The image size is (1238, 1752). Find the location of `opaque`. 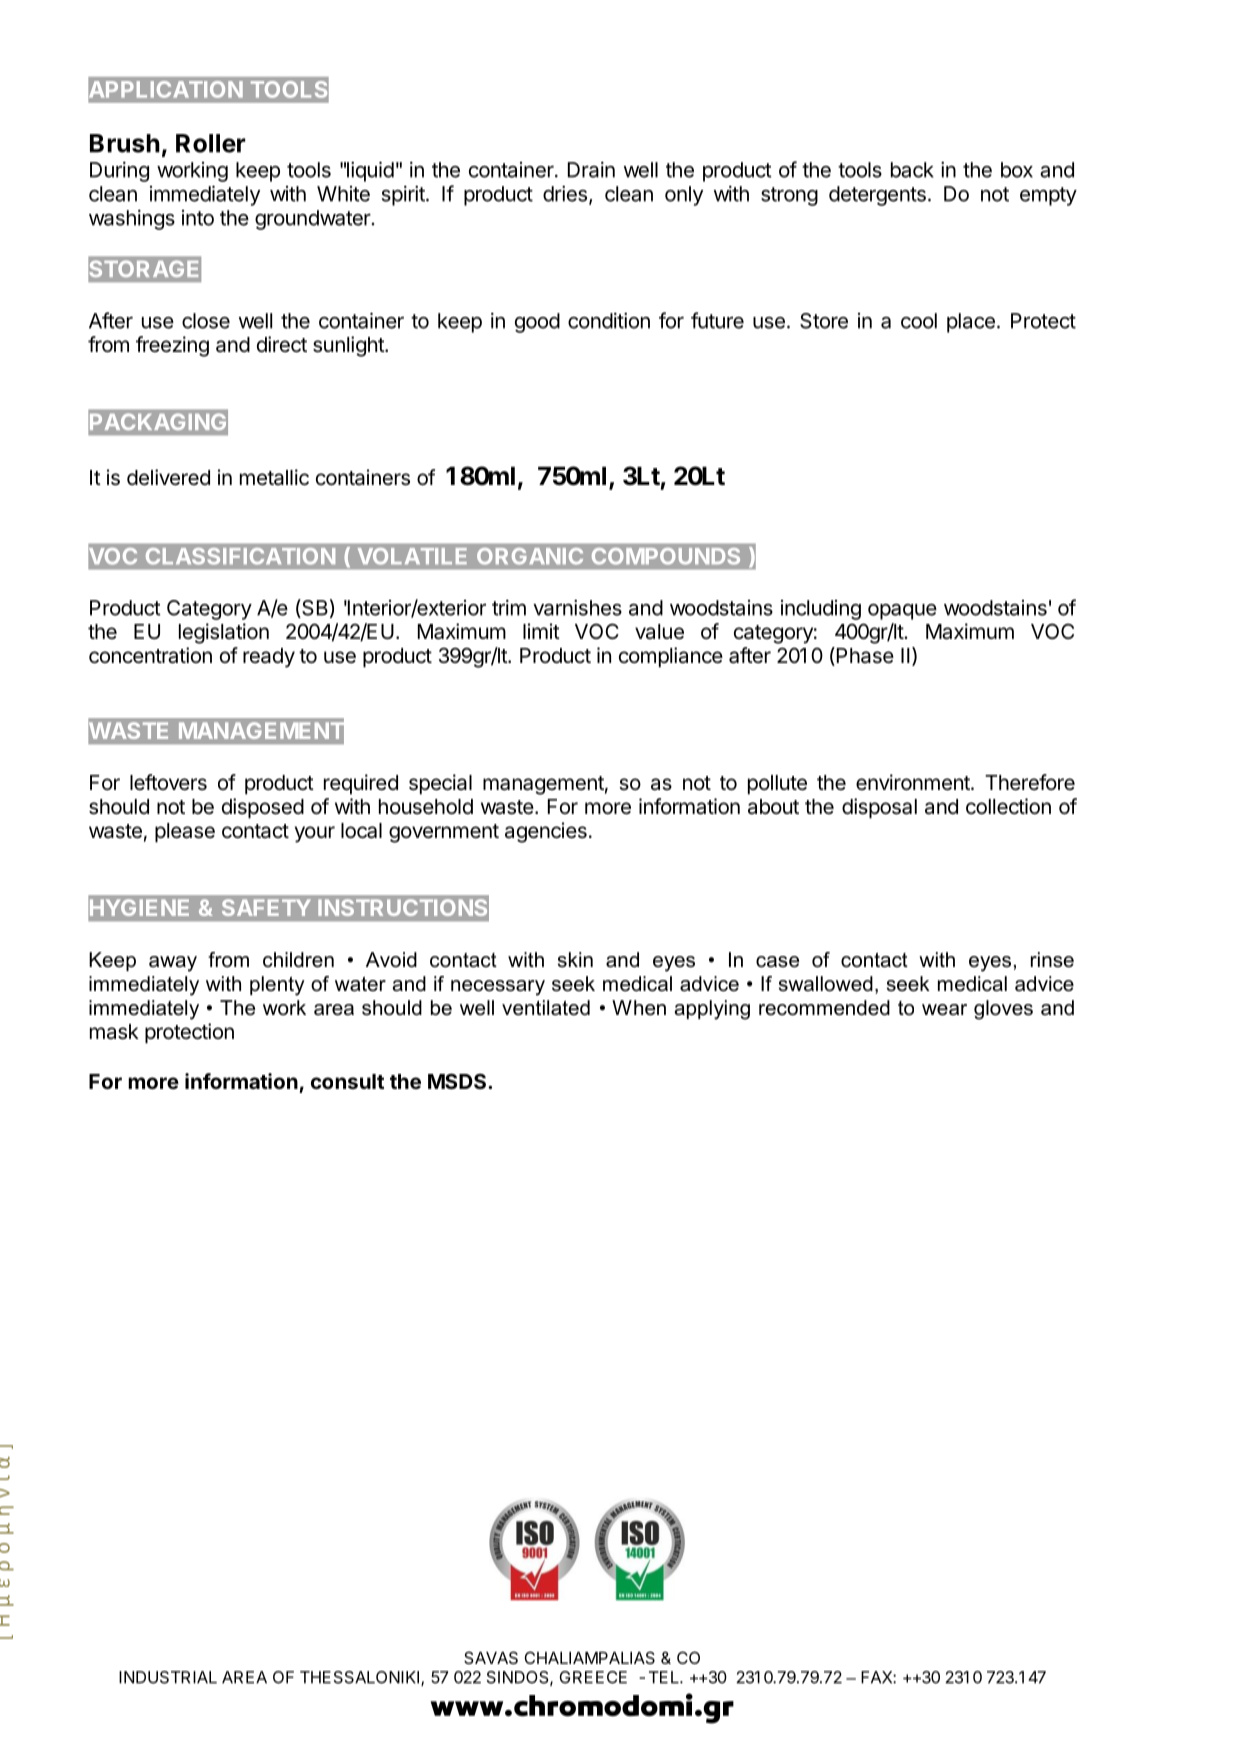

opaque is located at coordinates (902, 612).
